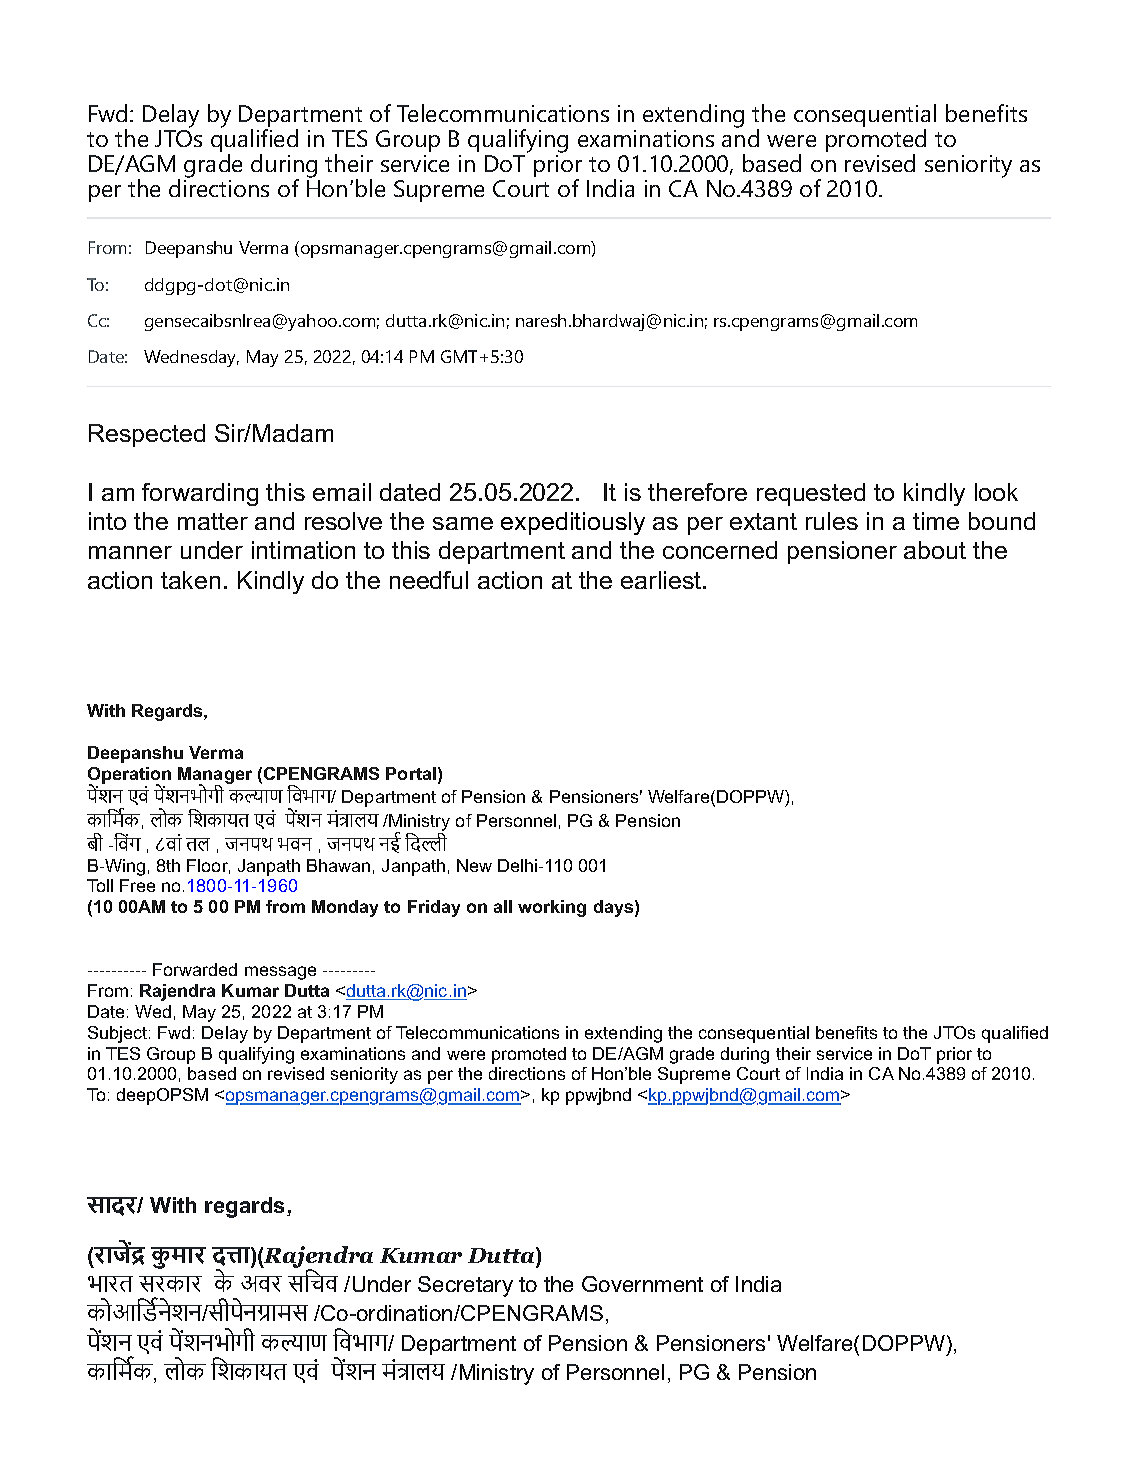  What do you see at coordinates (191, 358) in the screenshot?
I see `Wednesday` at bounding box center [191, 358].
